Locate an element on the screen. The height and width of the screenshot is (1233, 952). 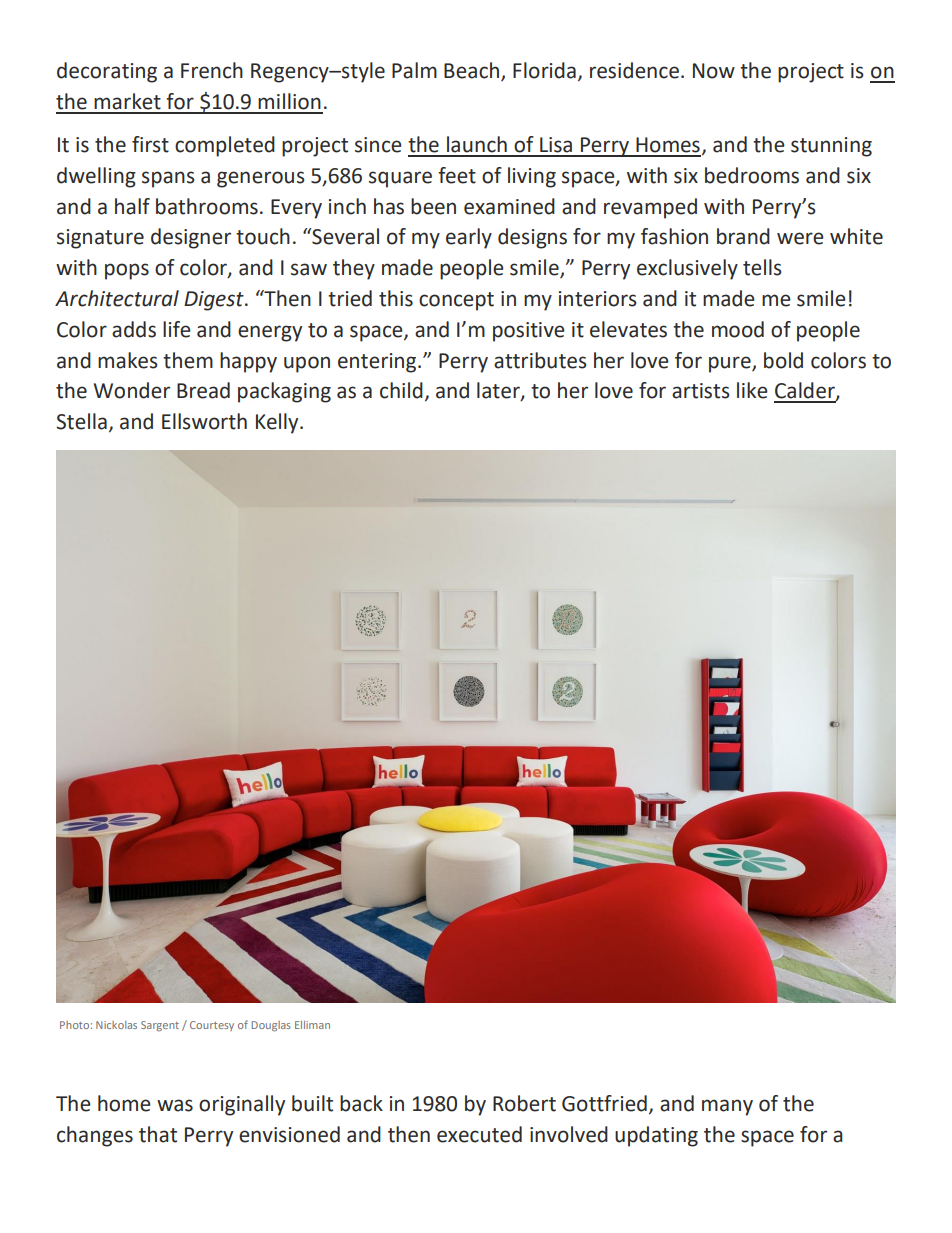
was is located at coordinates (175, 1105).
